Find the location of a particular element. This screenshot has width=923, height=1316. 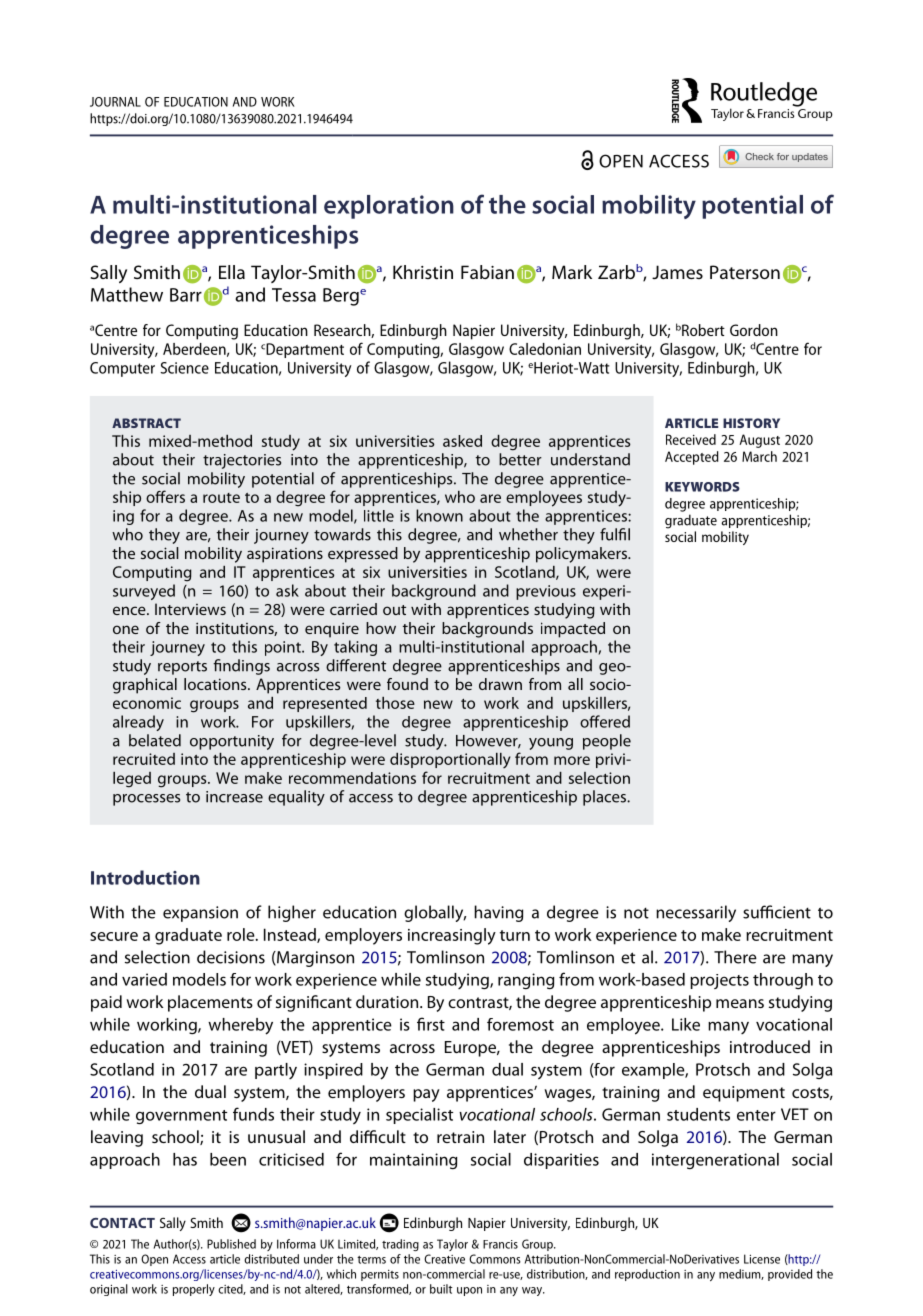

KEYWORDS is located at coordinates (702, 487).
